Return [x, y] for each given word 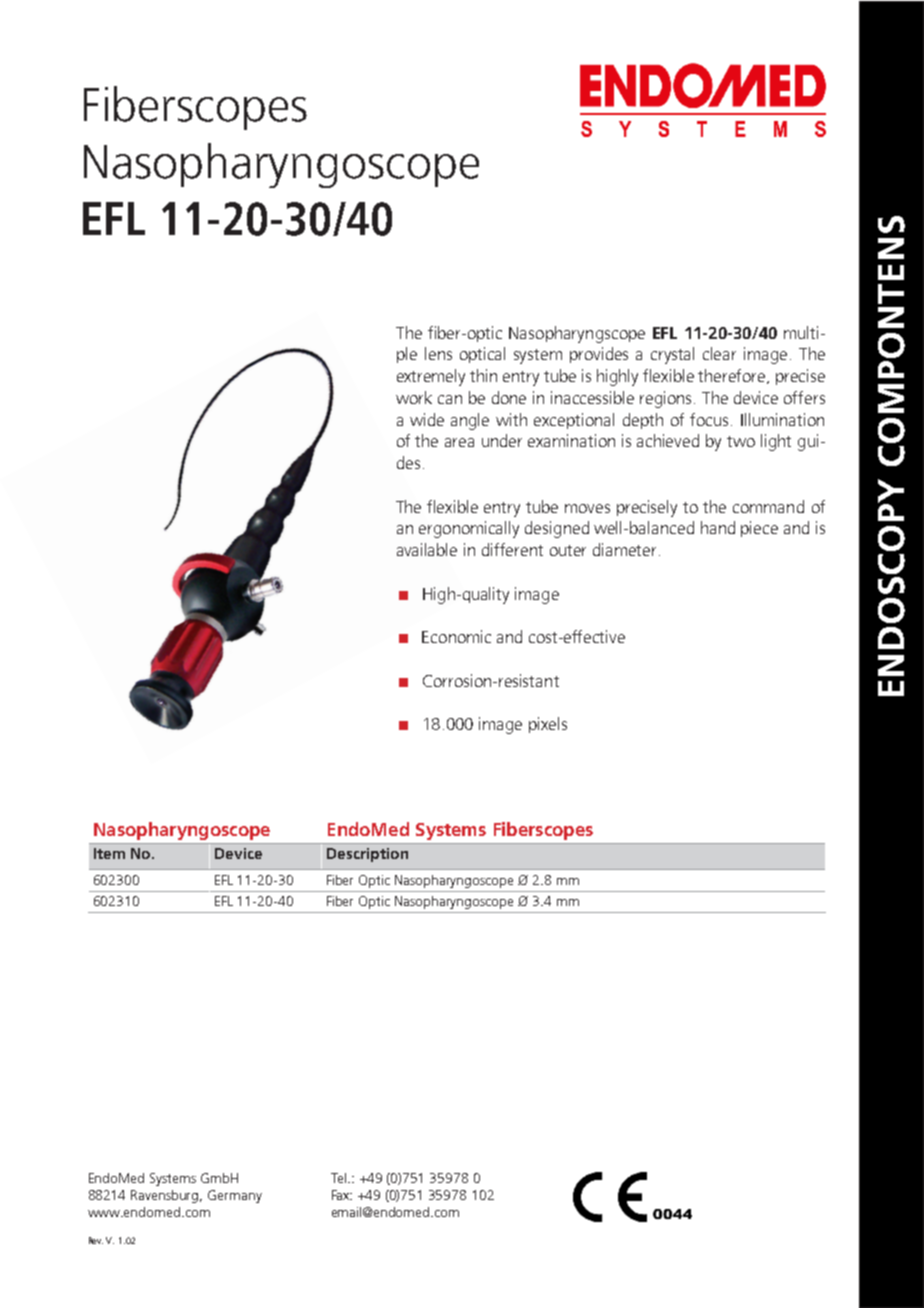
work [414, 397]
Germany [235, 1196]
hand [718, 527]
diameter [624, 549]
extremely [431, 377]
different [512, 549]
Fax [342, 1195]
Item [109, 853]
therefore [733, 376]
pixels [548, 725]
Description [367, 855]
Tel [340, 1178]
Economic [456, 636]
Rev [96, 1240]
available [427, 549]
